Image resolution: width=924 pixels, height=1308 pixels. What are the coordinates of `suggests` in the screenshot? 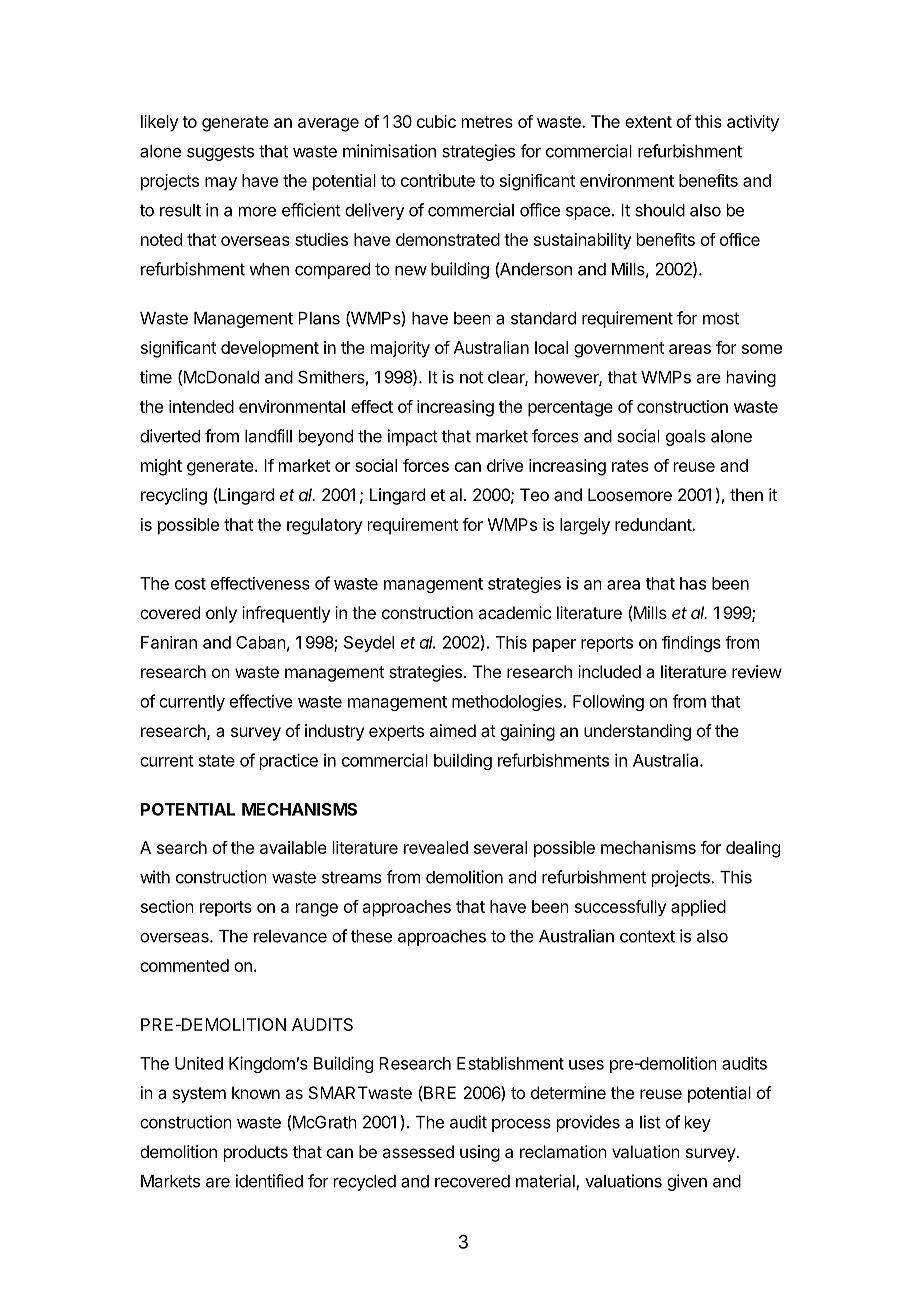 It's located at (220, 153).
